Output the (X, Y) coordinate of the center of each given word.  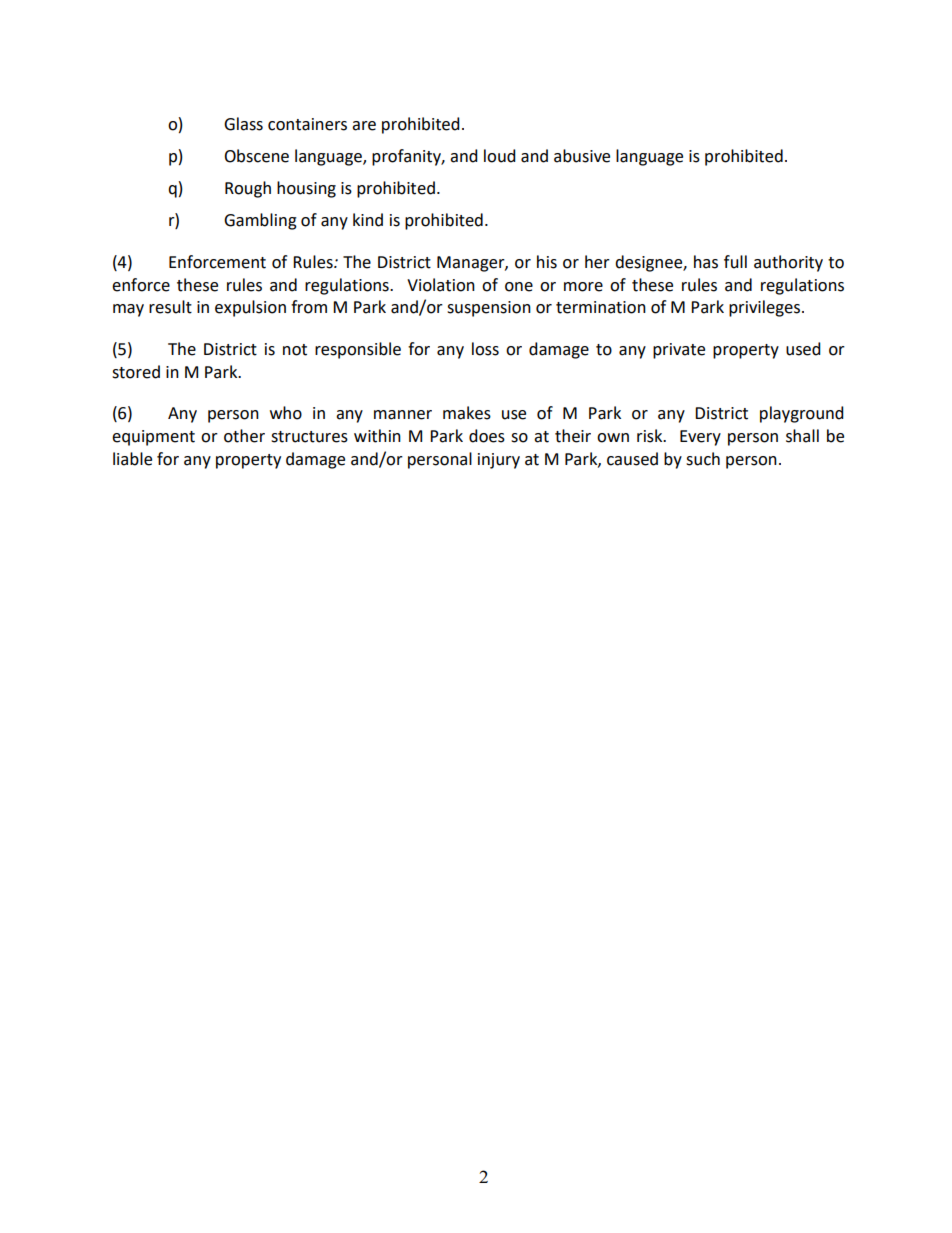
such (703, 459)
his (547, 262)
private (679, 351)
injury (499, 461)
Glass (243, 124)
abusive (582, 156)
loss (485, 349)
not (295, 350)
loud (500, 156)
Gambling (260, 221)
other (244, 436)
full (735, 262)
